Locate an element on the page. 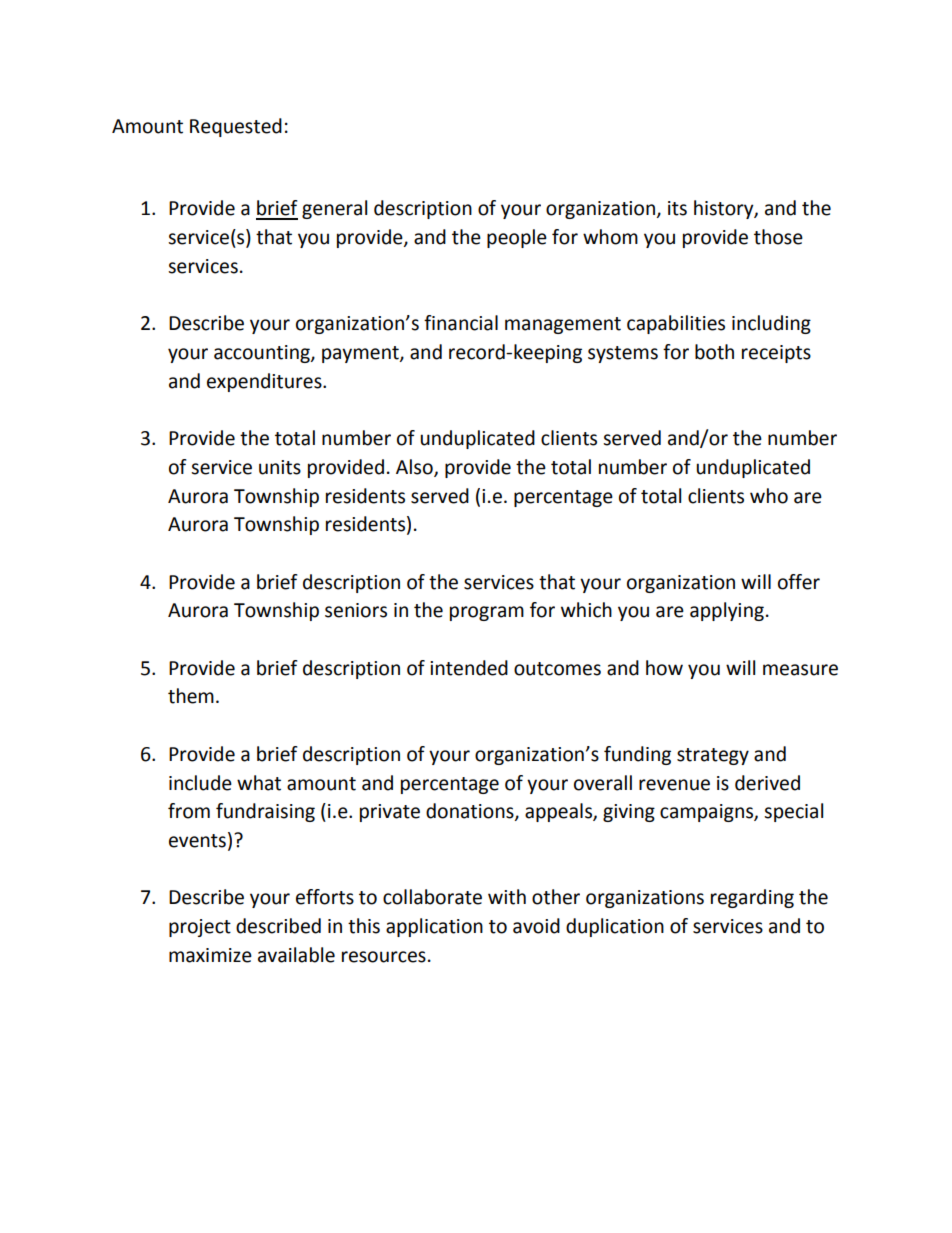 This image has height=1233, width=952. Also is located at coordinates (415, 467).
